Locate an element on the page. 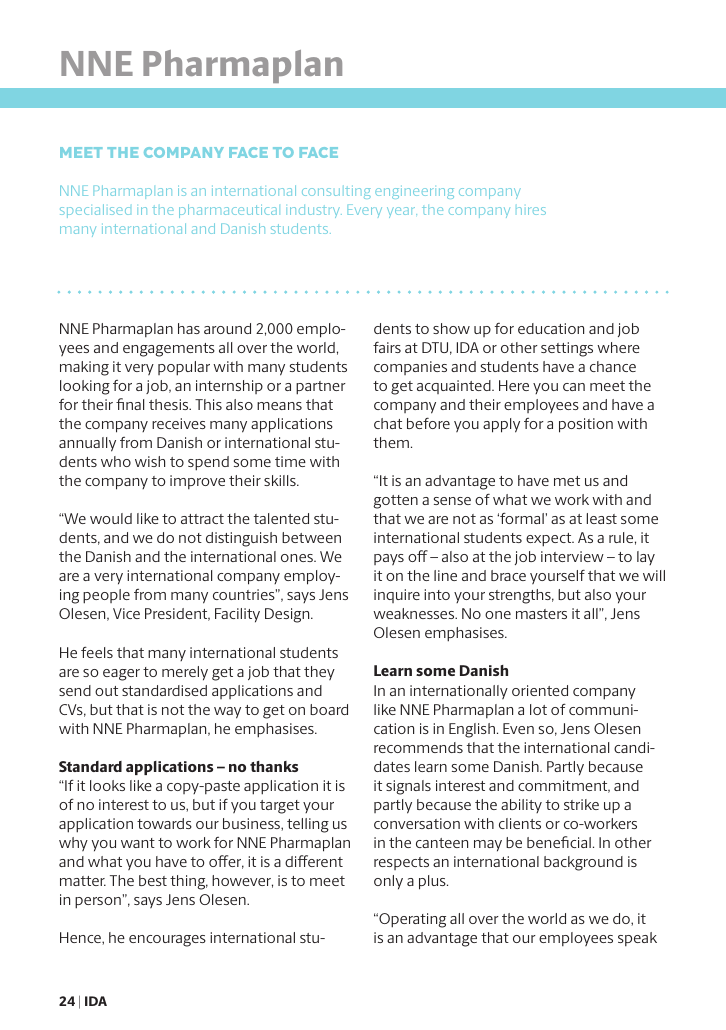 Image resolution: width=726 pixels, height=1030 pixels. specialised is located at coordinates (95, 211).
